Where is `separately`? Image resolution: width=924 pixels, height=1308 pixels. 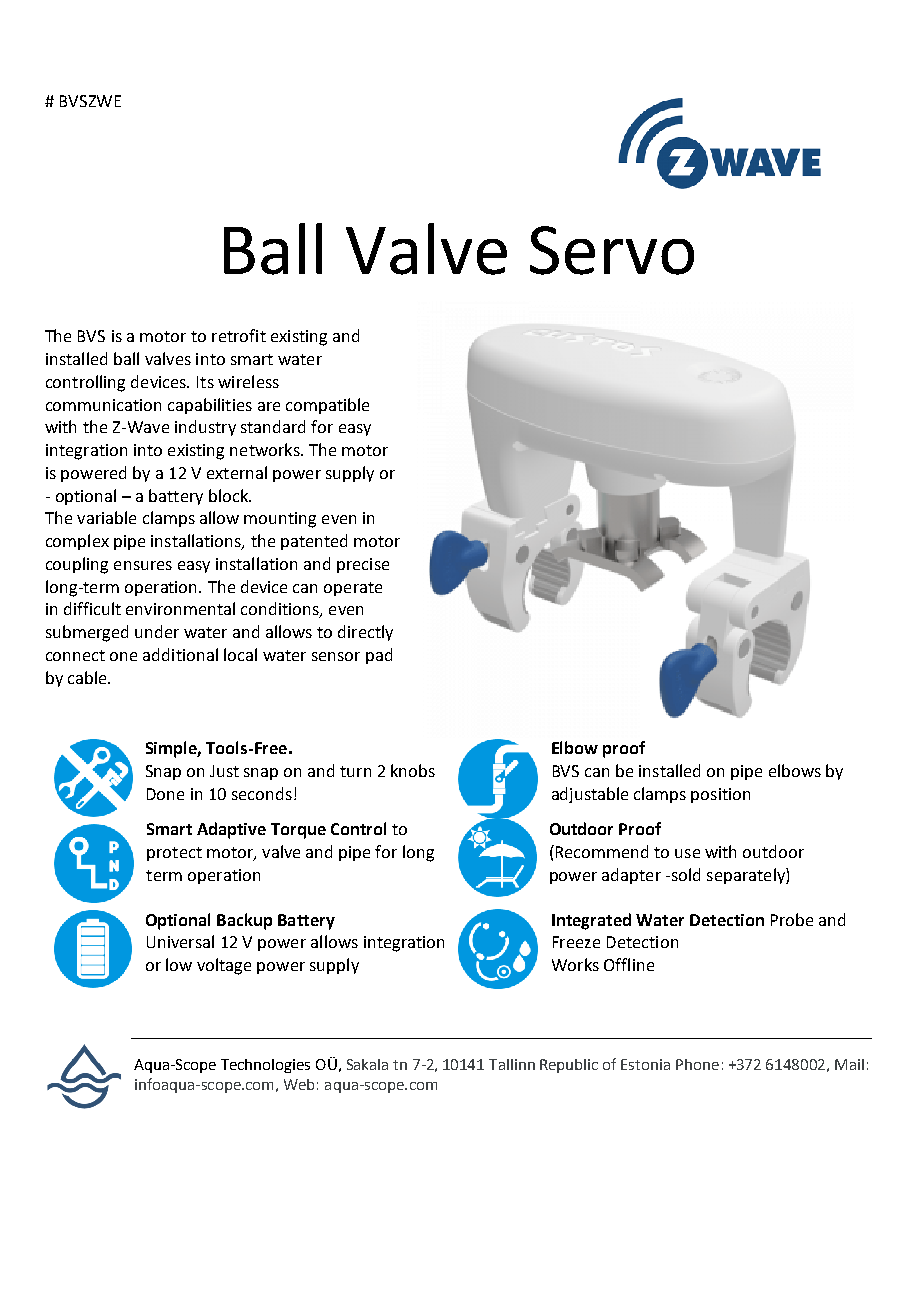
separately is located at coordinates (747, 876).
